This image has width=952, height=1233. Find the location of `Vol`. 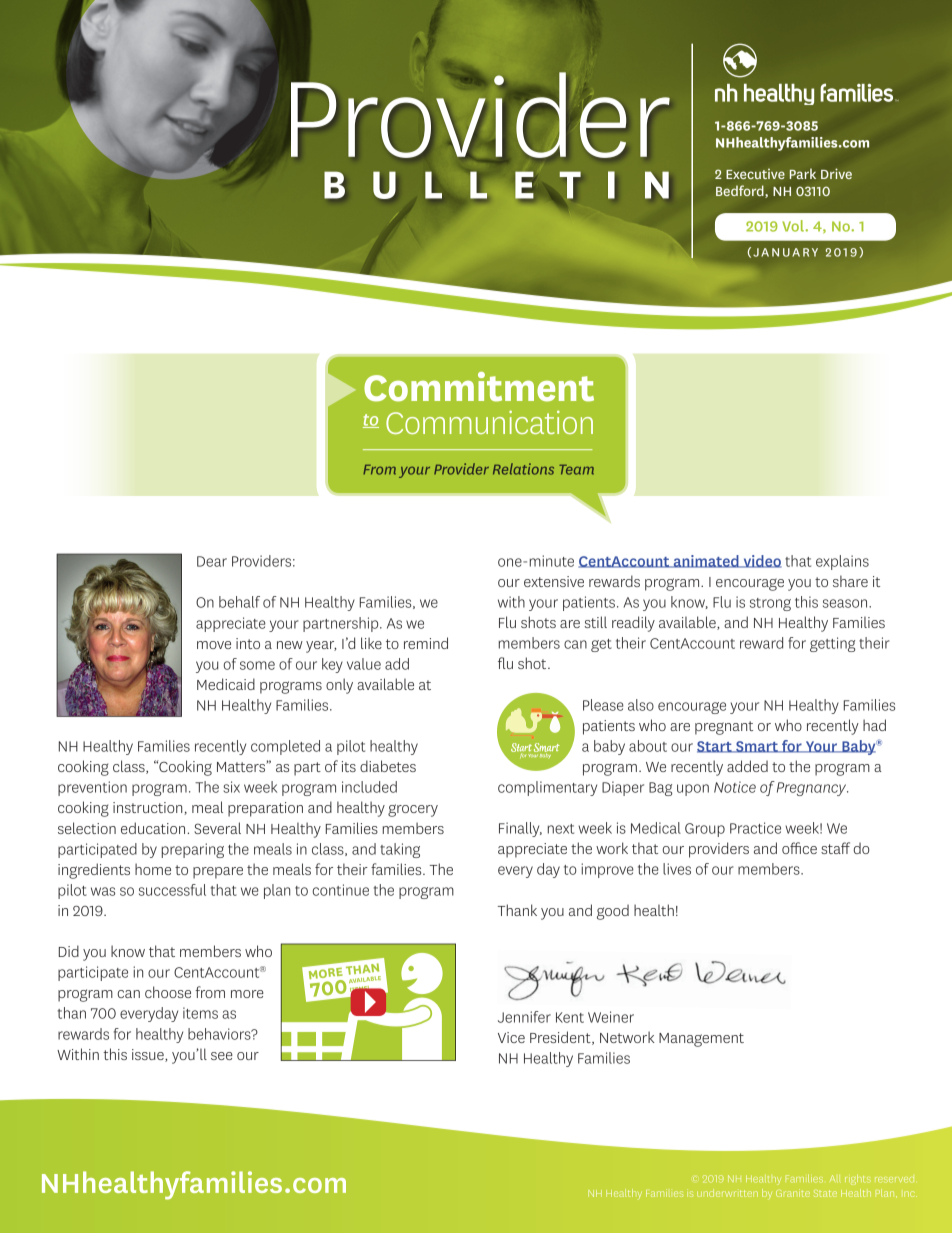

Vol is located at coordinates (794, 226).
